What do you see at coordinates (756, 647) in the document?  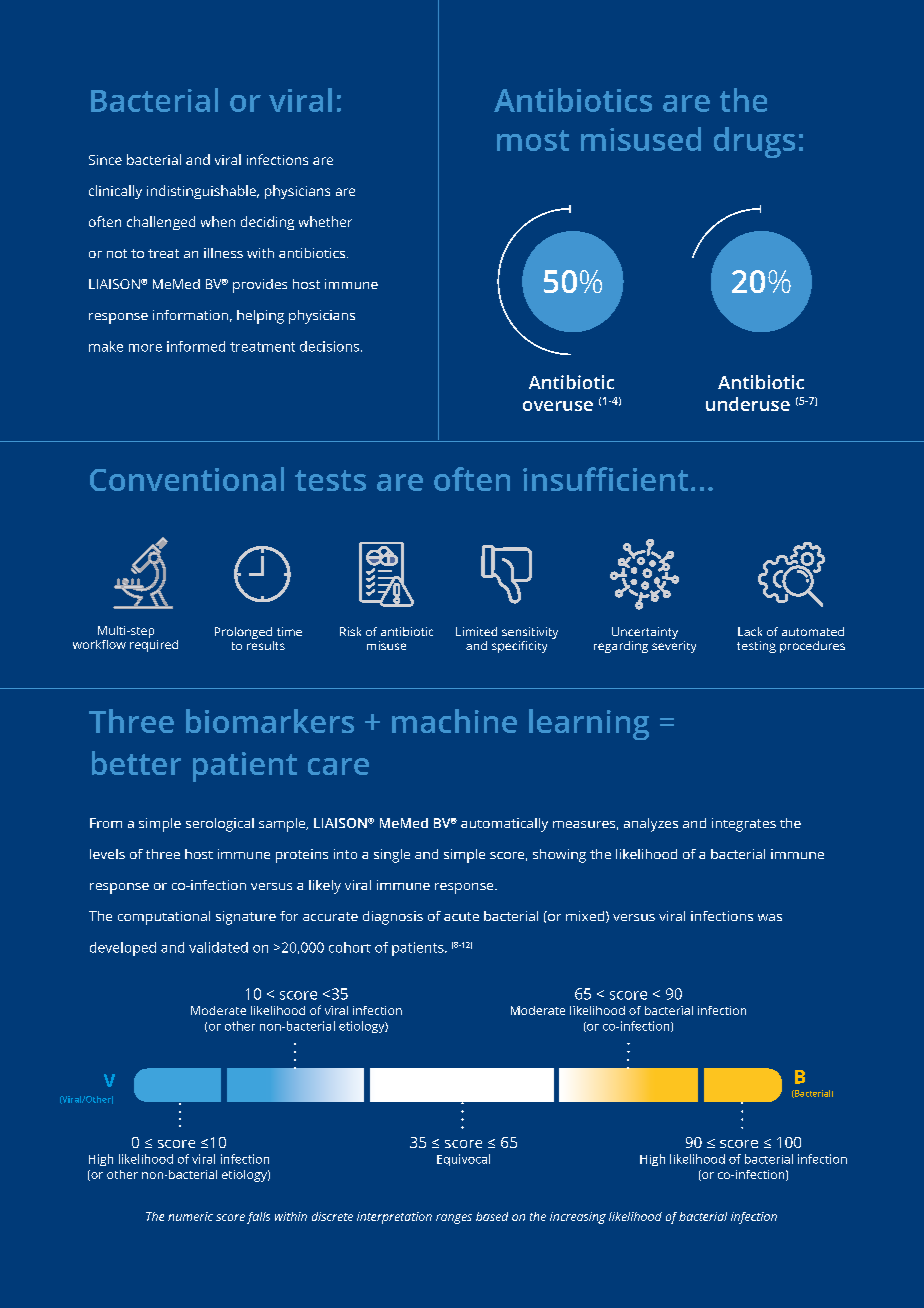 I see `testing` at bounding box center [756, 647].
